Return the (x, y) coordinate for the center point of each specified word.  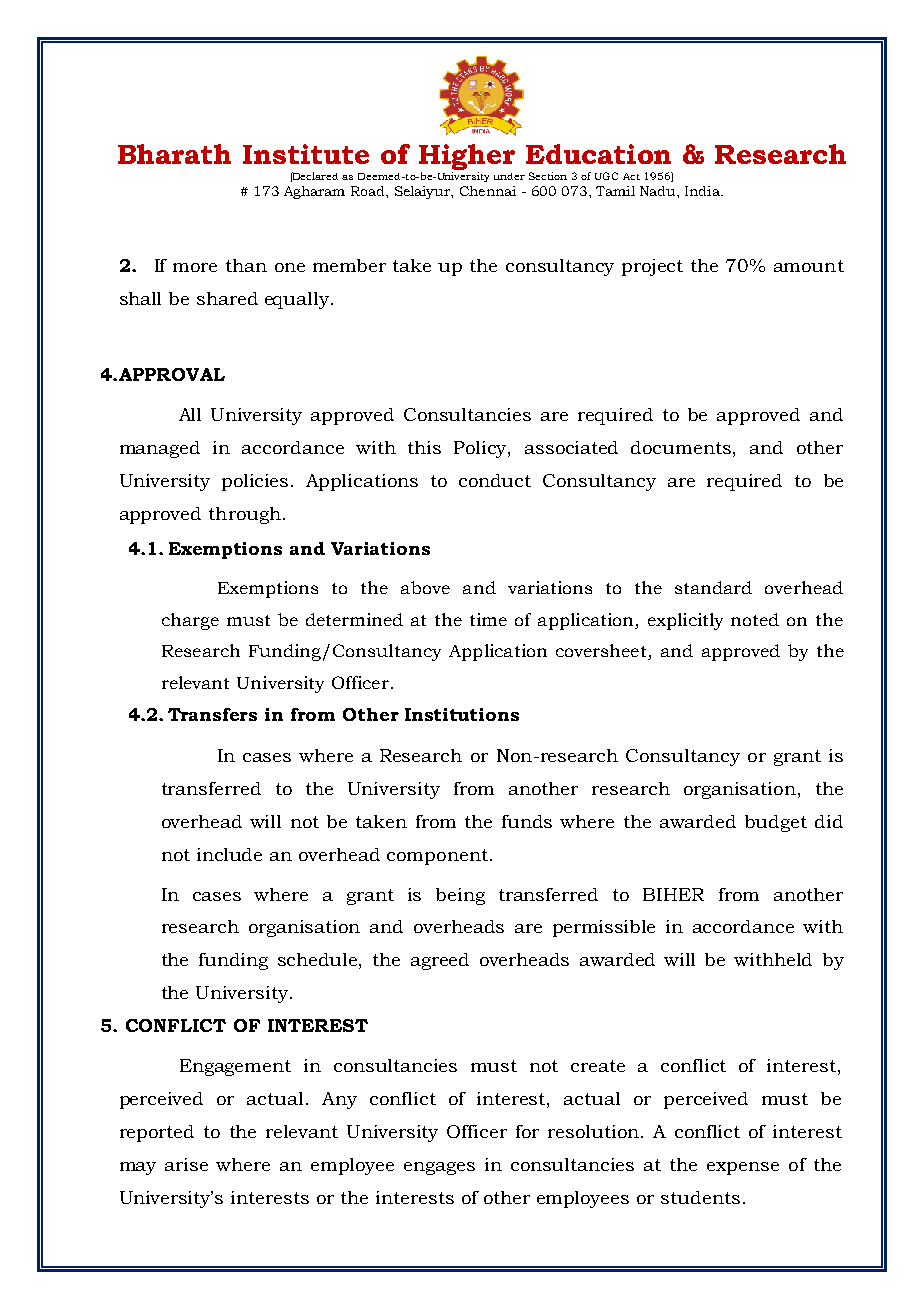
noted (755, 619)
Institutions (462, 714)
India (703, 191)
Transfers (212, 714)
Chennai (488, 191)
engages (439, 1168)
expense (743, 1168)
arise (186, 1164)
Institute (306, 154)
